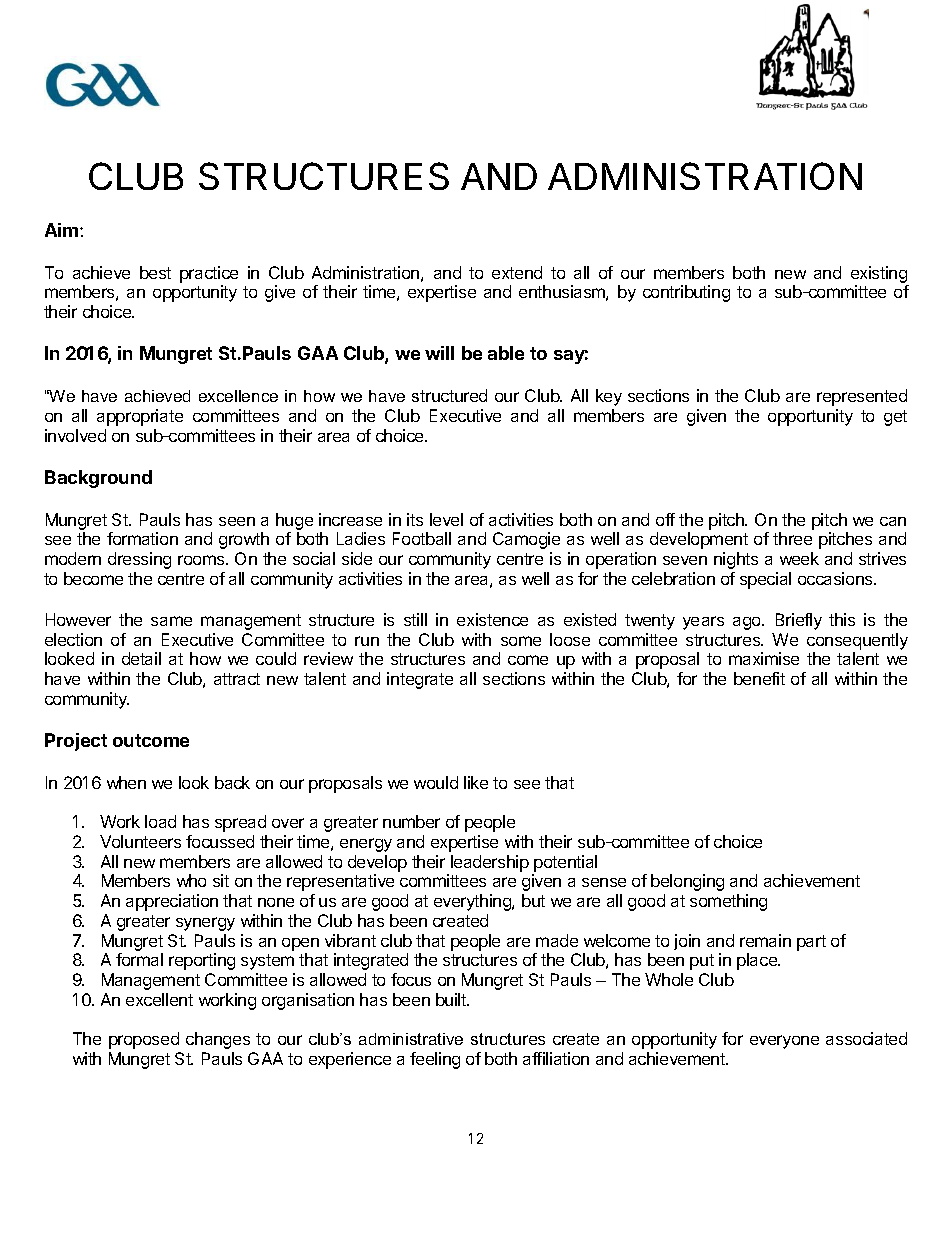 This page has width=952, height=1233. What do you see at coordinates (492, 619) in the page?
I see `existence` at bounding box center [492, 619].
